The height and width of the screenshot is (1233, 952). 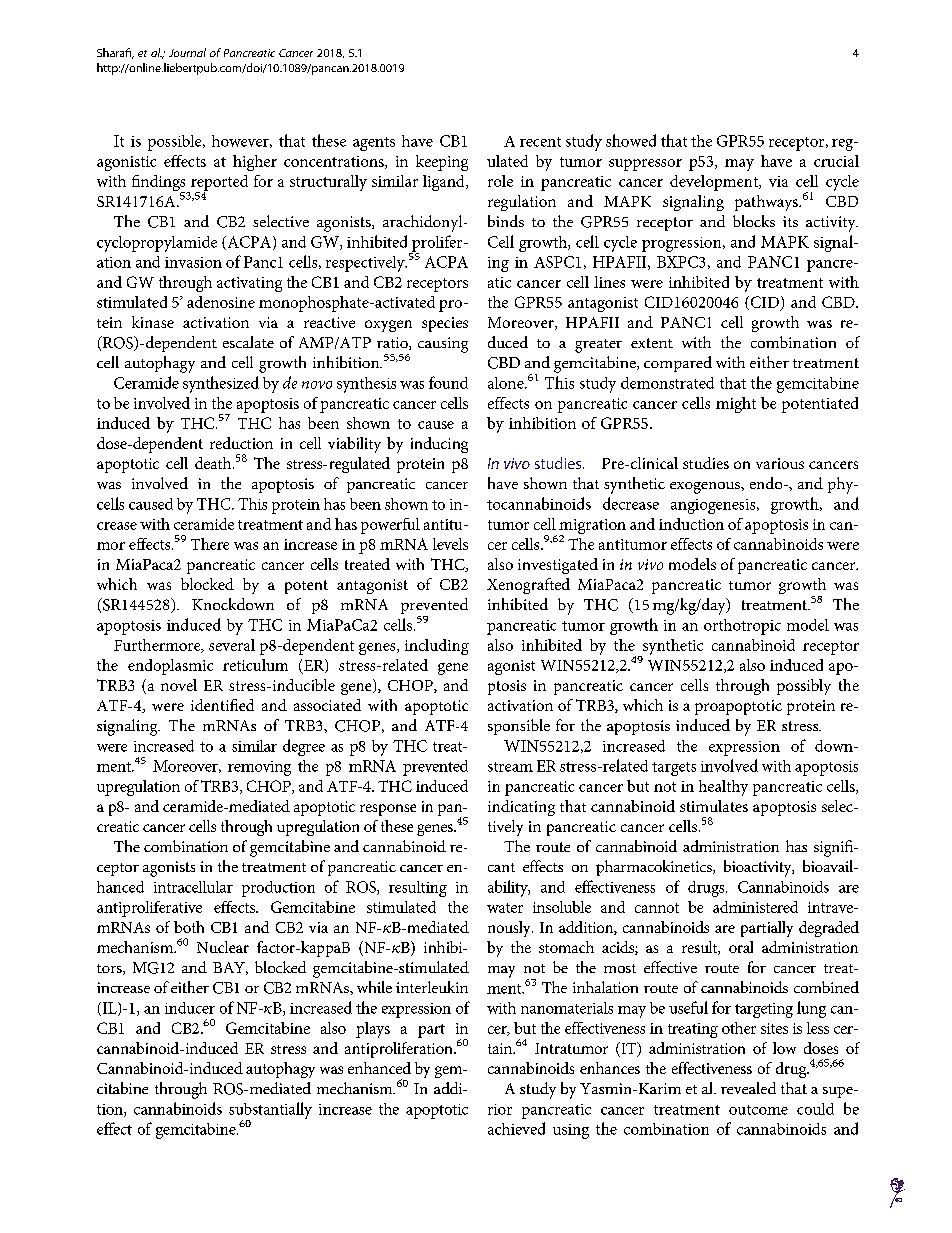 I want to click on species, so click(x=445, y=324).
